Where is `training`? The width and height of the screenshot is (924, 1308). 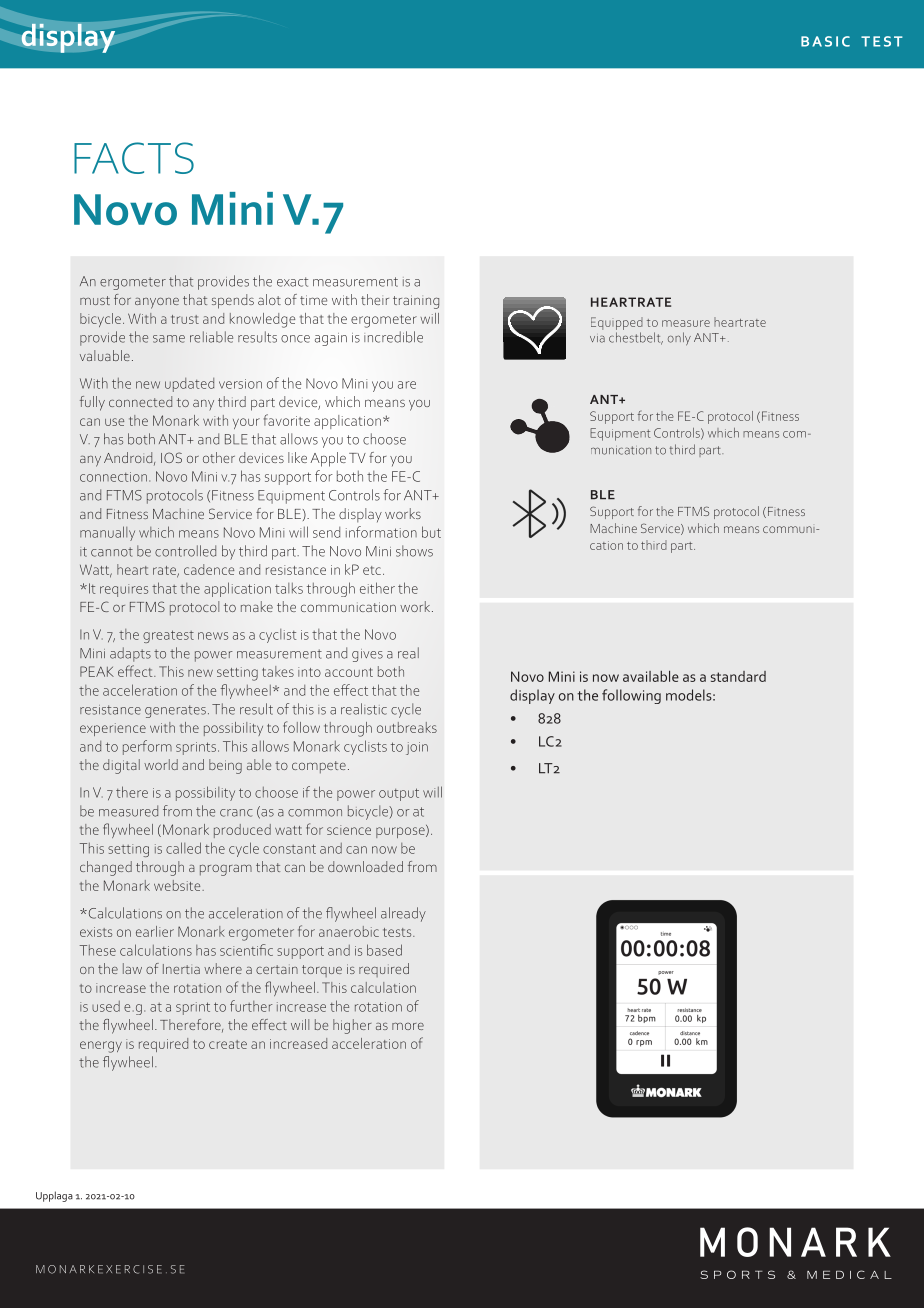 training is located at coordinates (416, 302).
